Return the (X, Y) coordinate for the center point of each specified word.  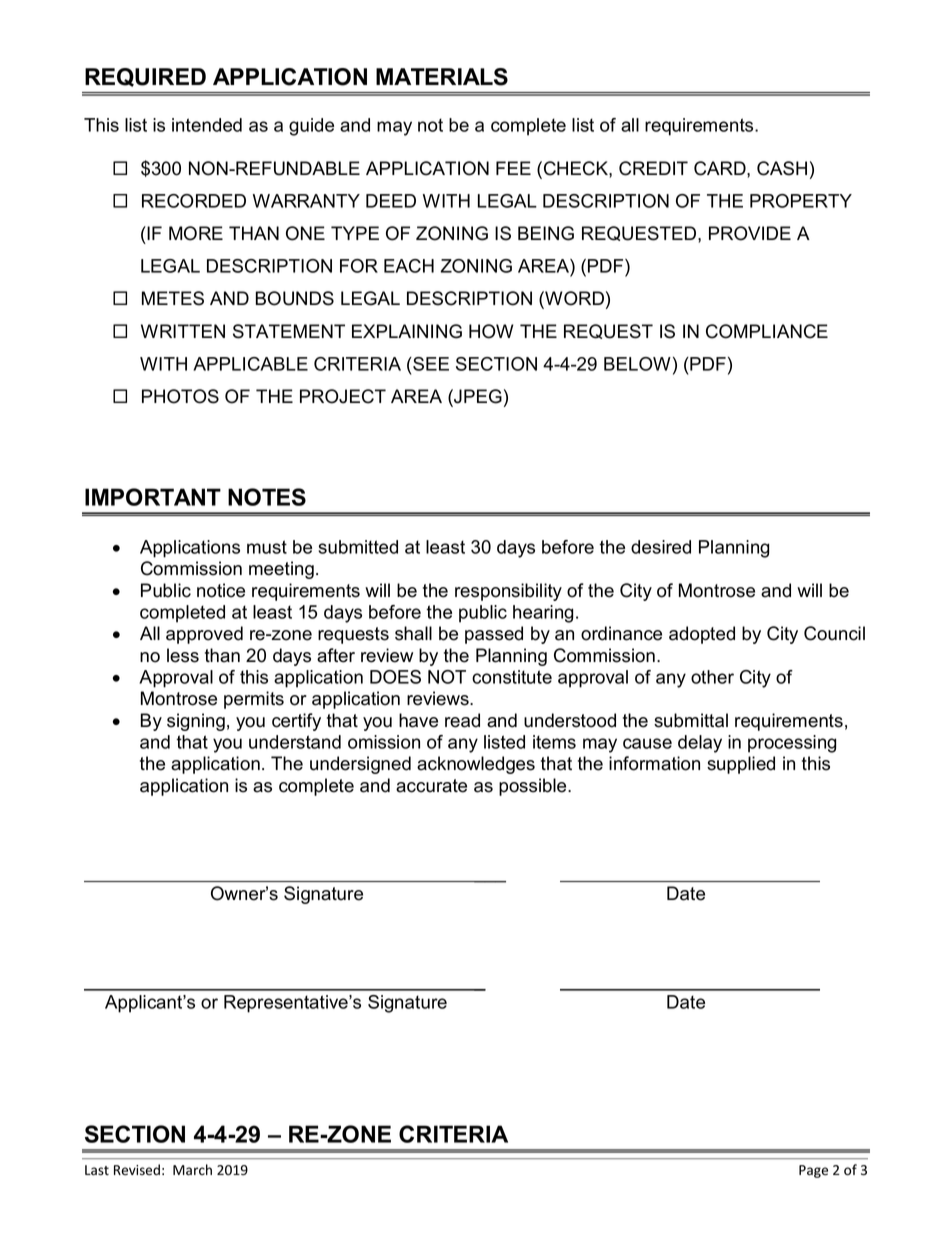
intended (207, 125)
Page (813, 1171)
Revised (137, 1170)
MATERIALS (442, 77)
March (192, 1170)
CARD (721, 168)
